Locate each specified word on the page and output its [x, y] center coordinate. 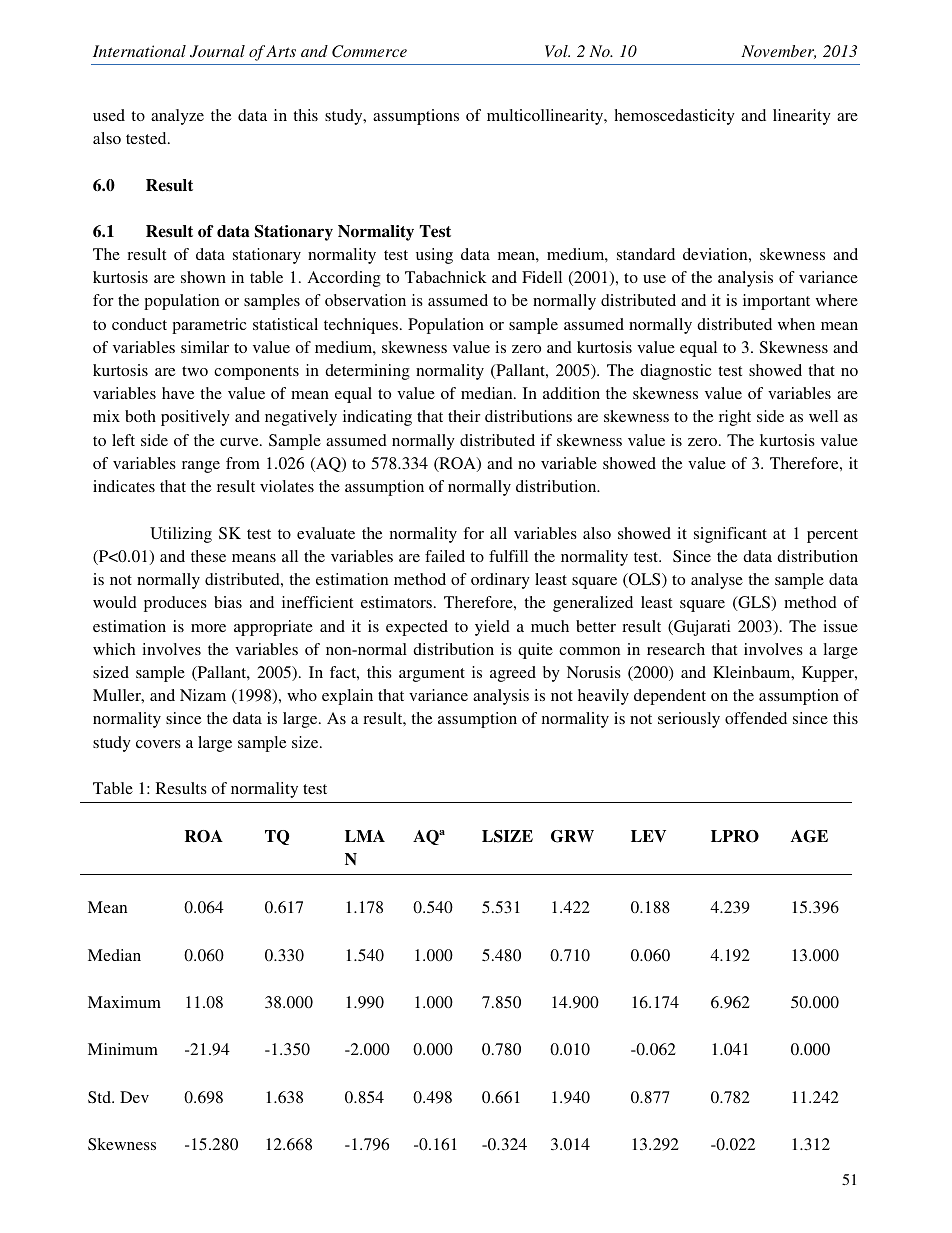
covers [158, 744]
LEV [648, 836]
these [208, 556]
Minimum [123, 1049]
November [778, 52]
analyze [177, 117]
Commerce [369, 51]
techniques [362, 326]
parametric [209, 326]
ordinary [500, 581]
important [776, 302]
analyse [717, 581]
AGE [809, 836]
